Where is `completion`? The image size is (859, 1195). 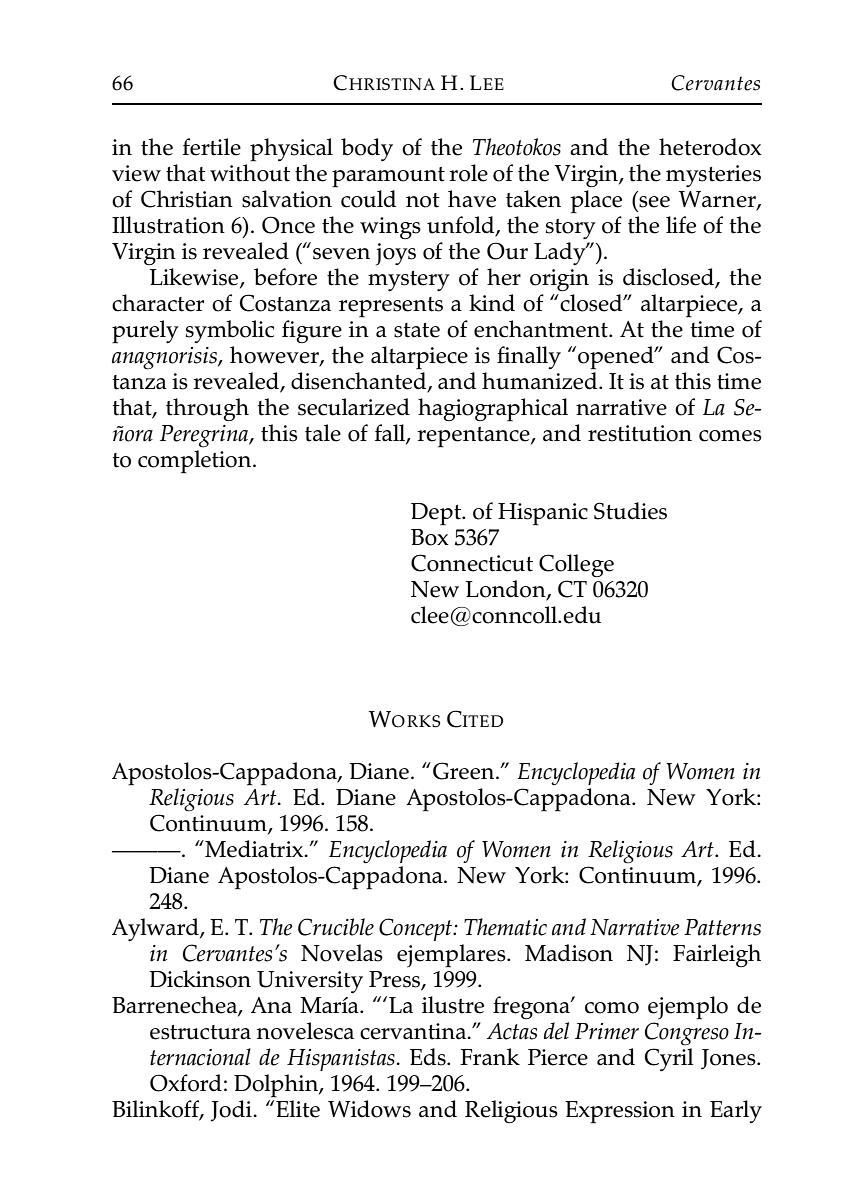
completion is located at coordinates (196, 462).
